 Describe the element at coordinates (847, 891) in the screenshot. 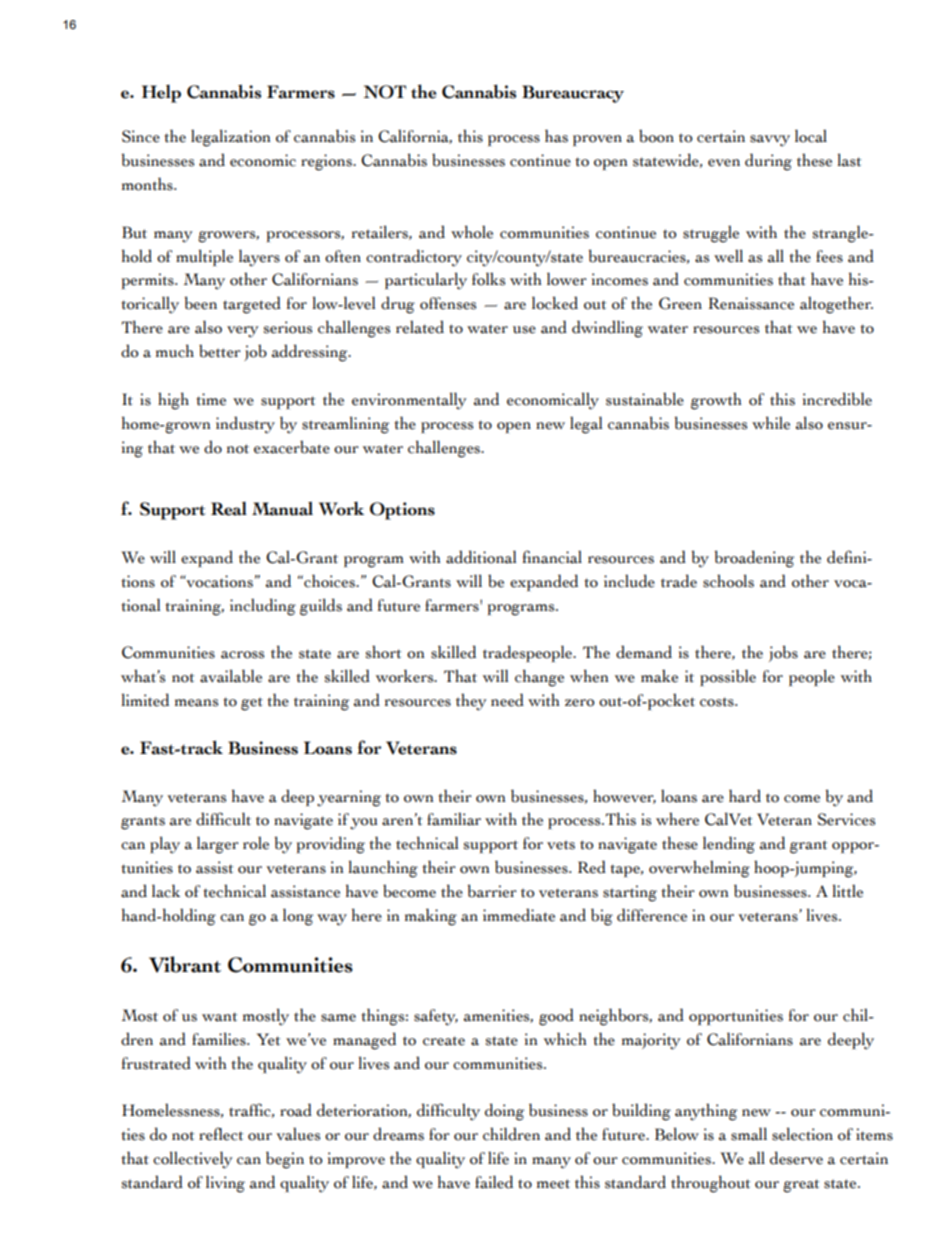

I see `little` at that location.
